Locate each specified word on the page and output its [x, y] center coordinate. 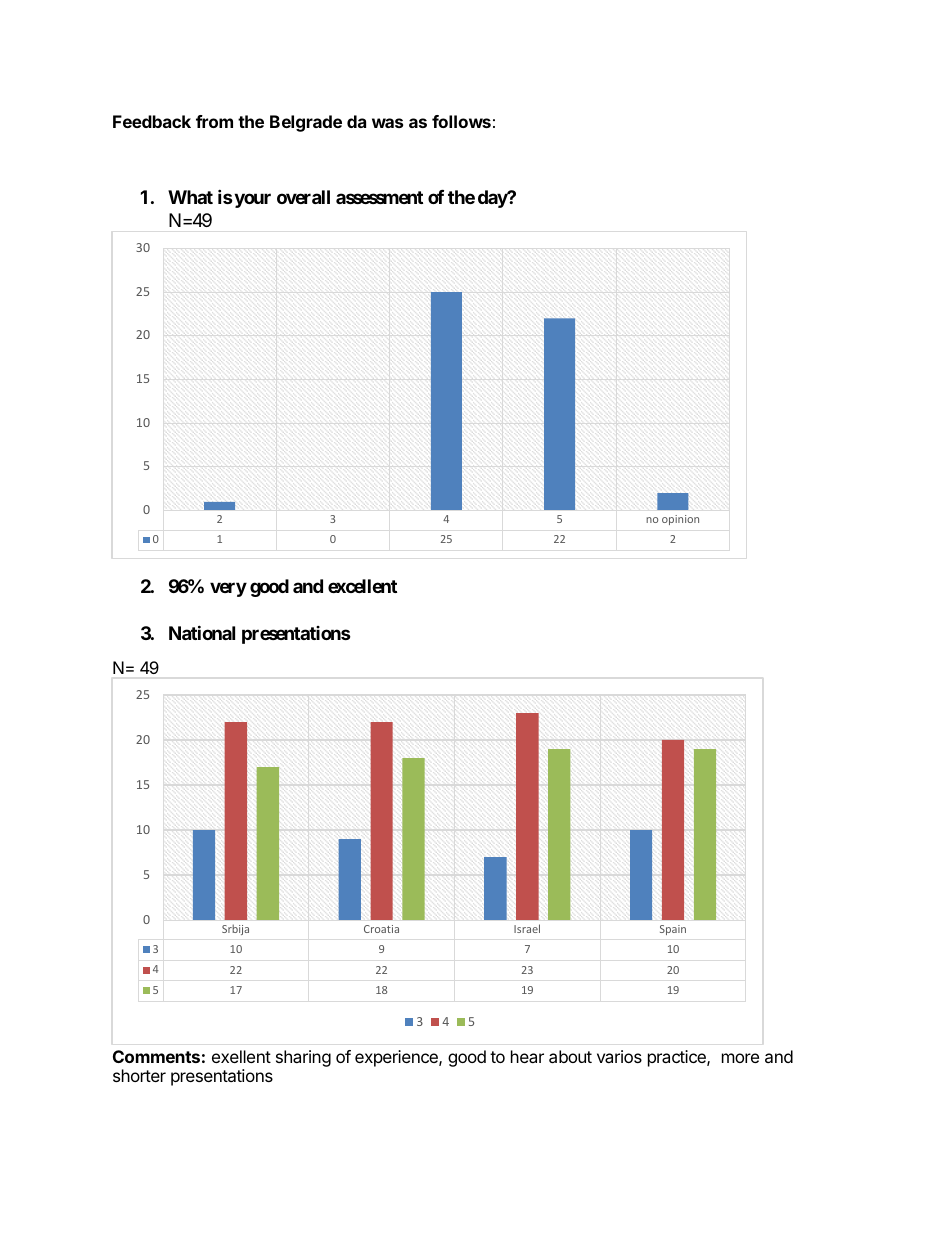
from [214, 121]
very [228, 589]
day [493, 199]
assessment [379, 197]
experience [397, 1058]
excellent [362, 586]
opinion [680, 520]
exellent [241, 1056]
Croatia [381, 929]
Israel [527, 928]
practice [678, 1058]
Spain [673, 930]
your [251, 200]
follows [461, 121]
